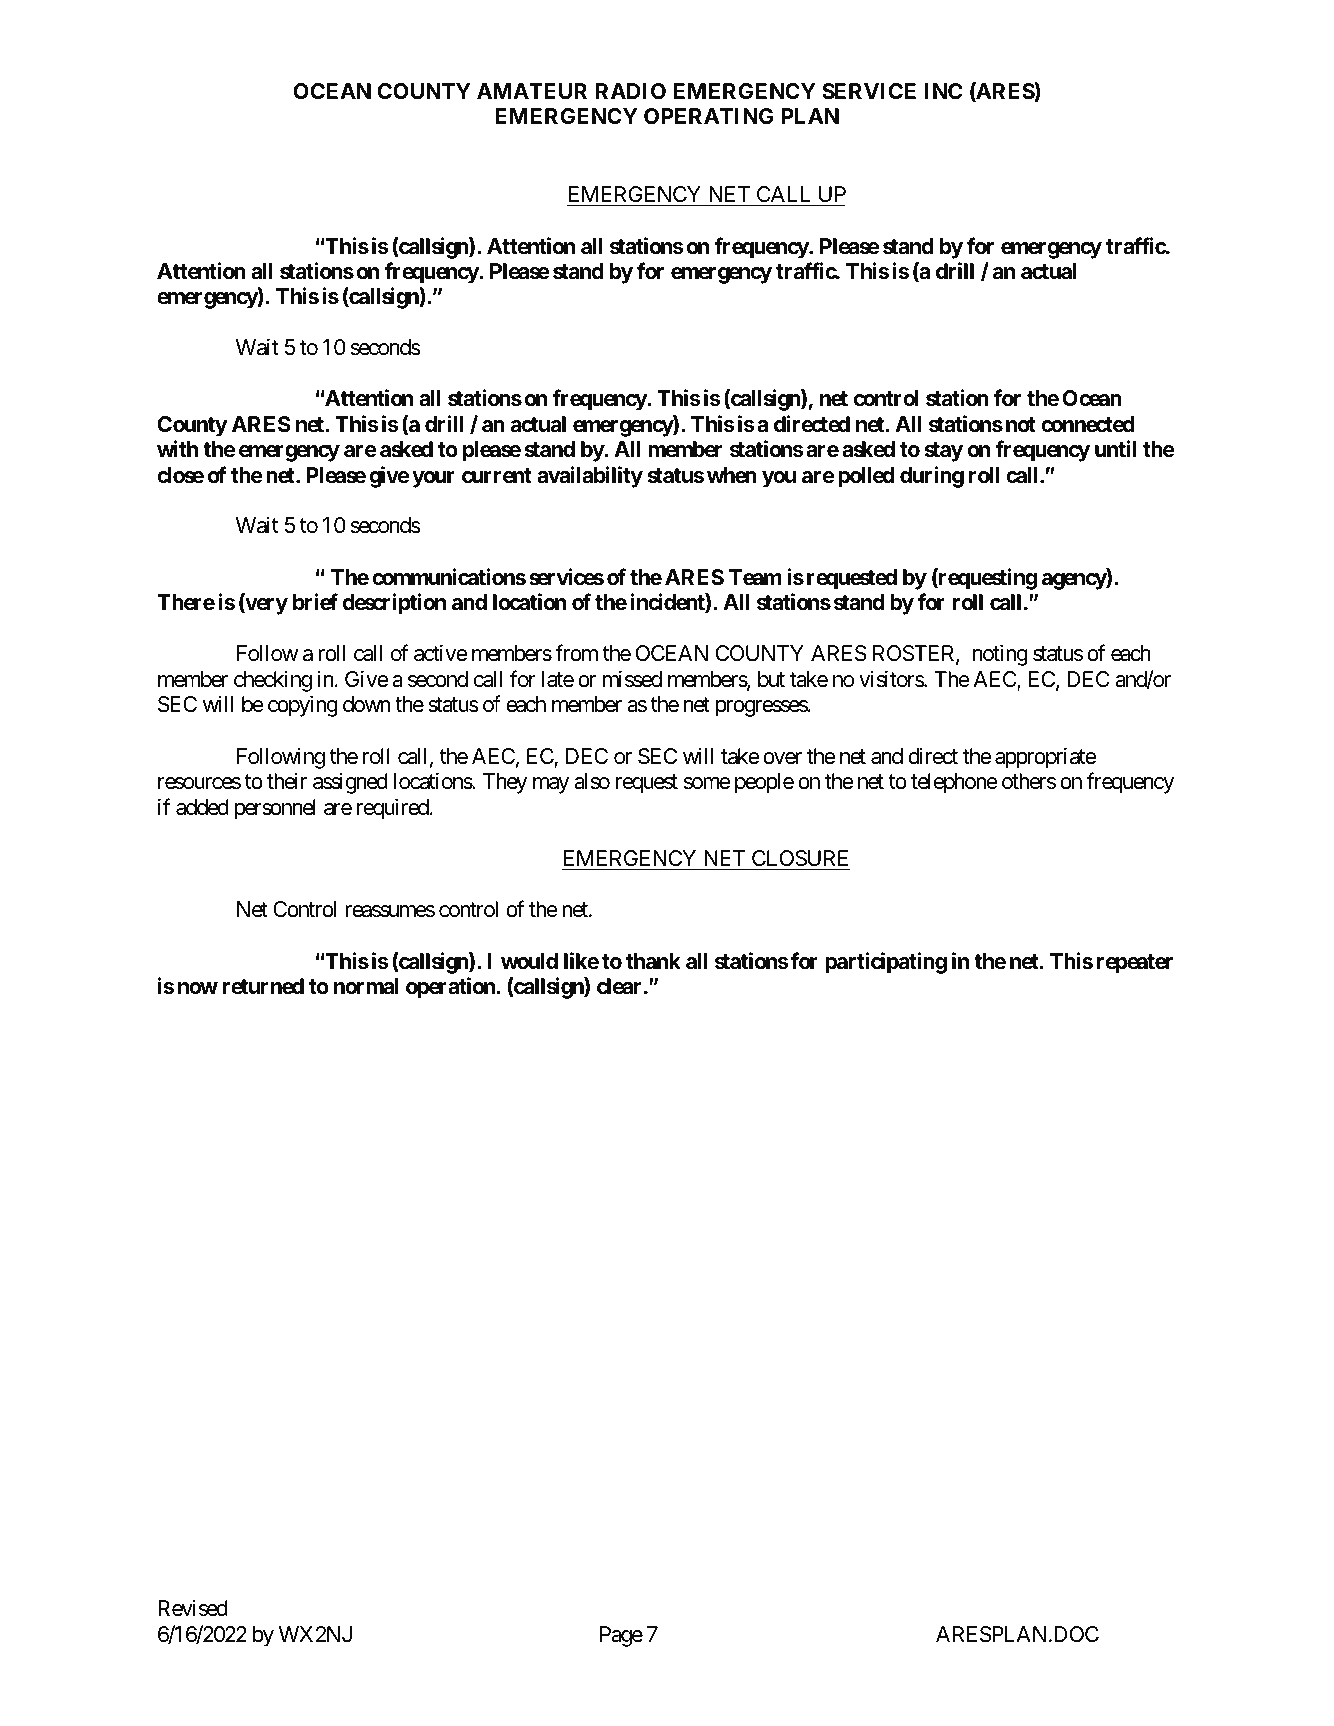 The height and width of the page is (1726, 1334). I want to click on connected, so click(1088, 424).
